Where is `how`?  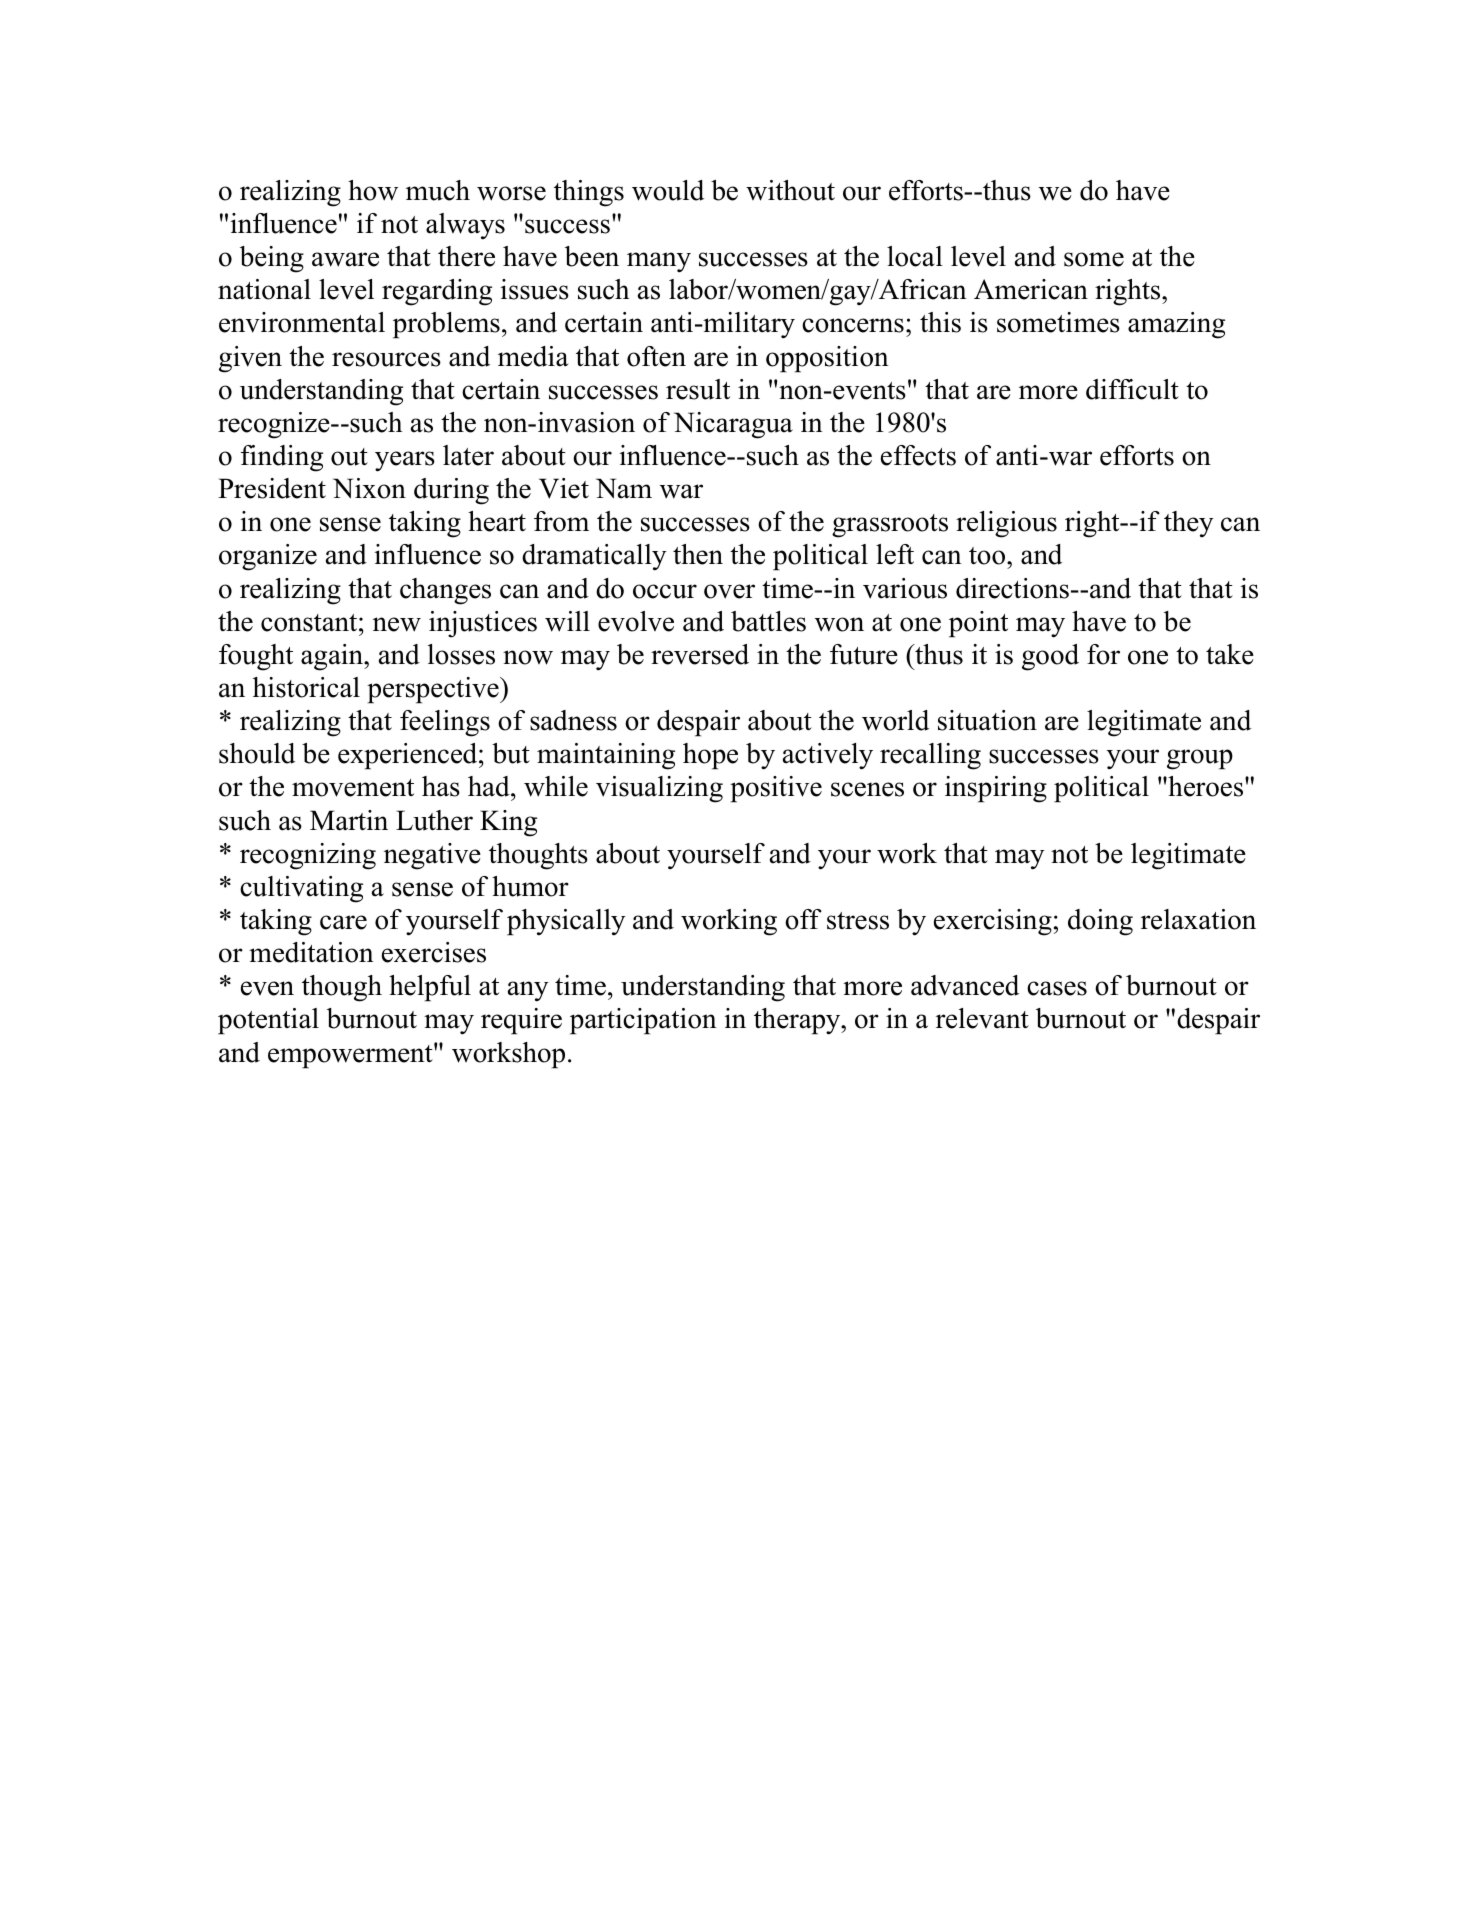
how is located at coordinates (373, 190).
